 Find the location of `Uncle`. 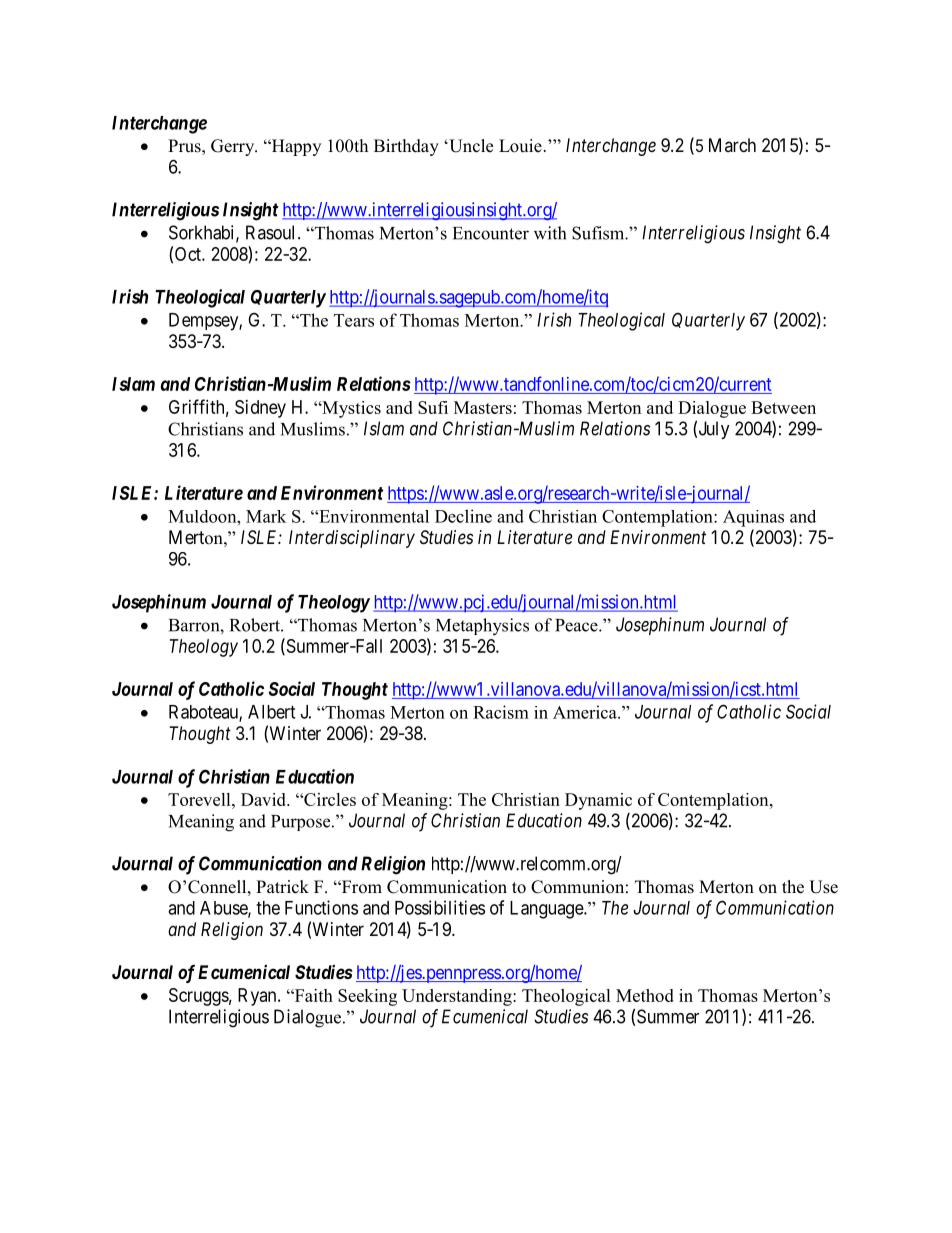

Uncle is located at coordinates (470, 146).
